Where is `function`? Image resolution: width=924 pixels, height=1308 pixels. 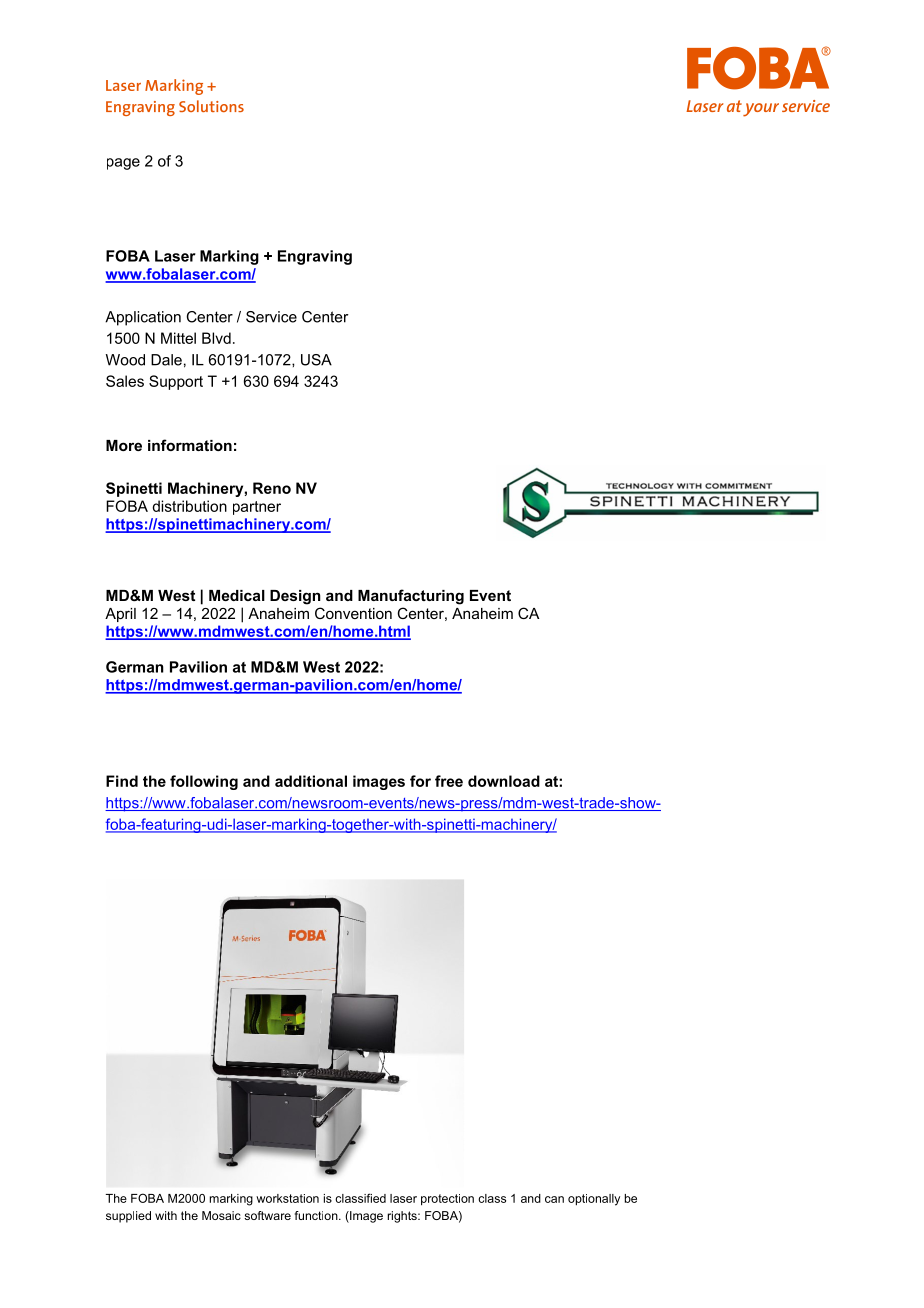 function is located at coordinates (317, 1215).
